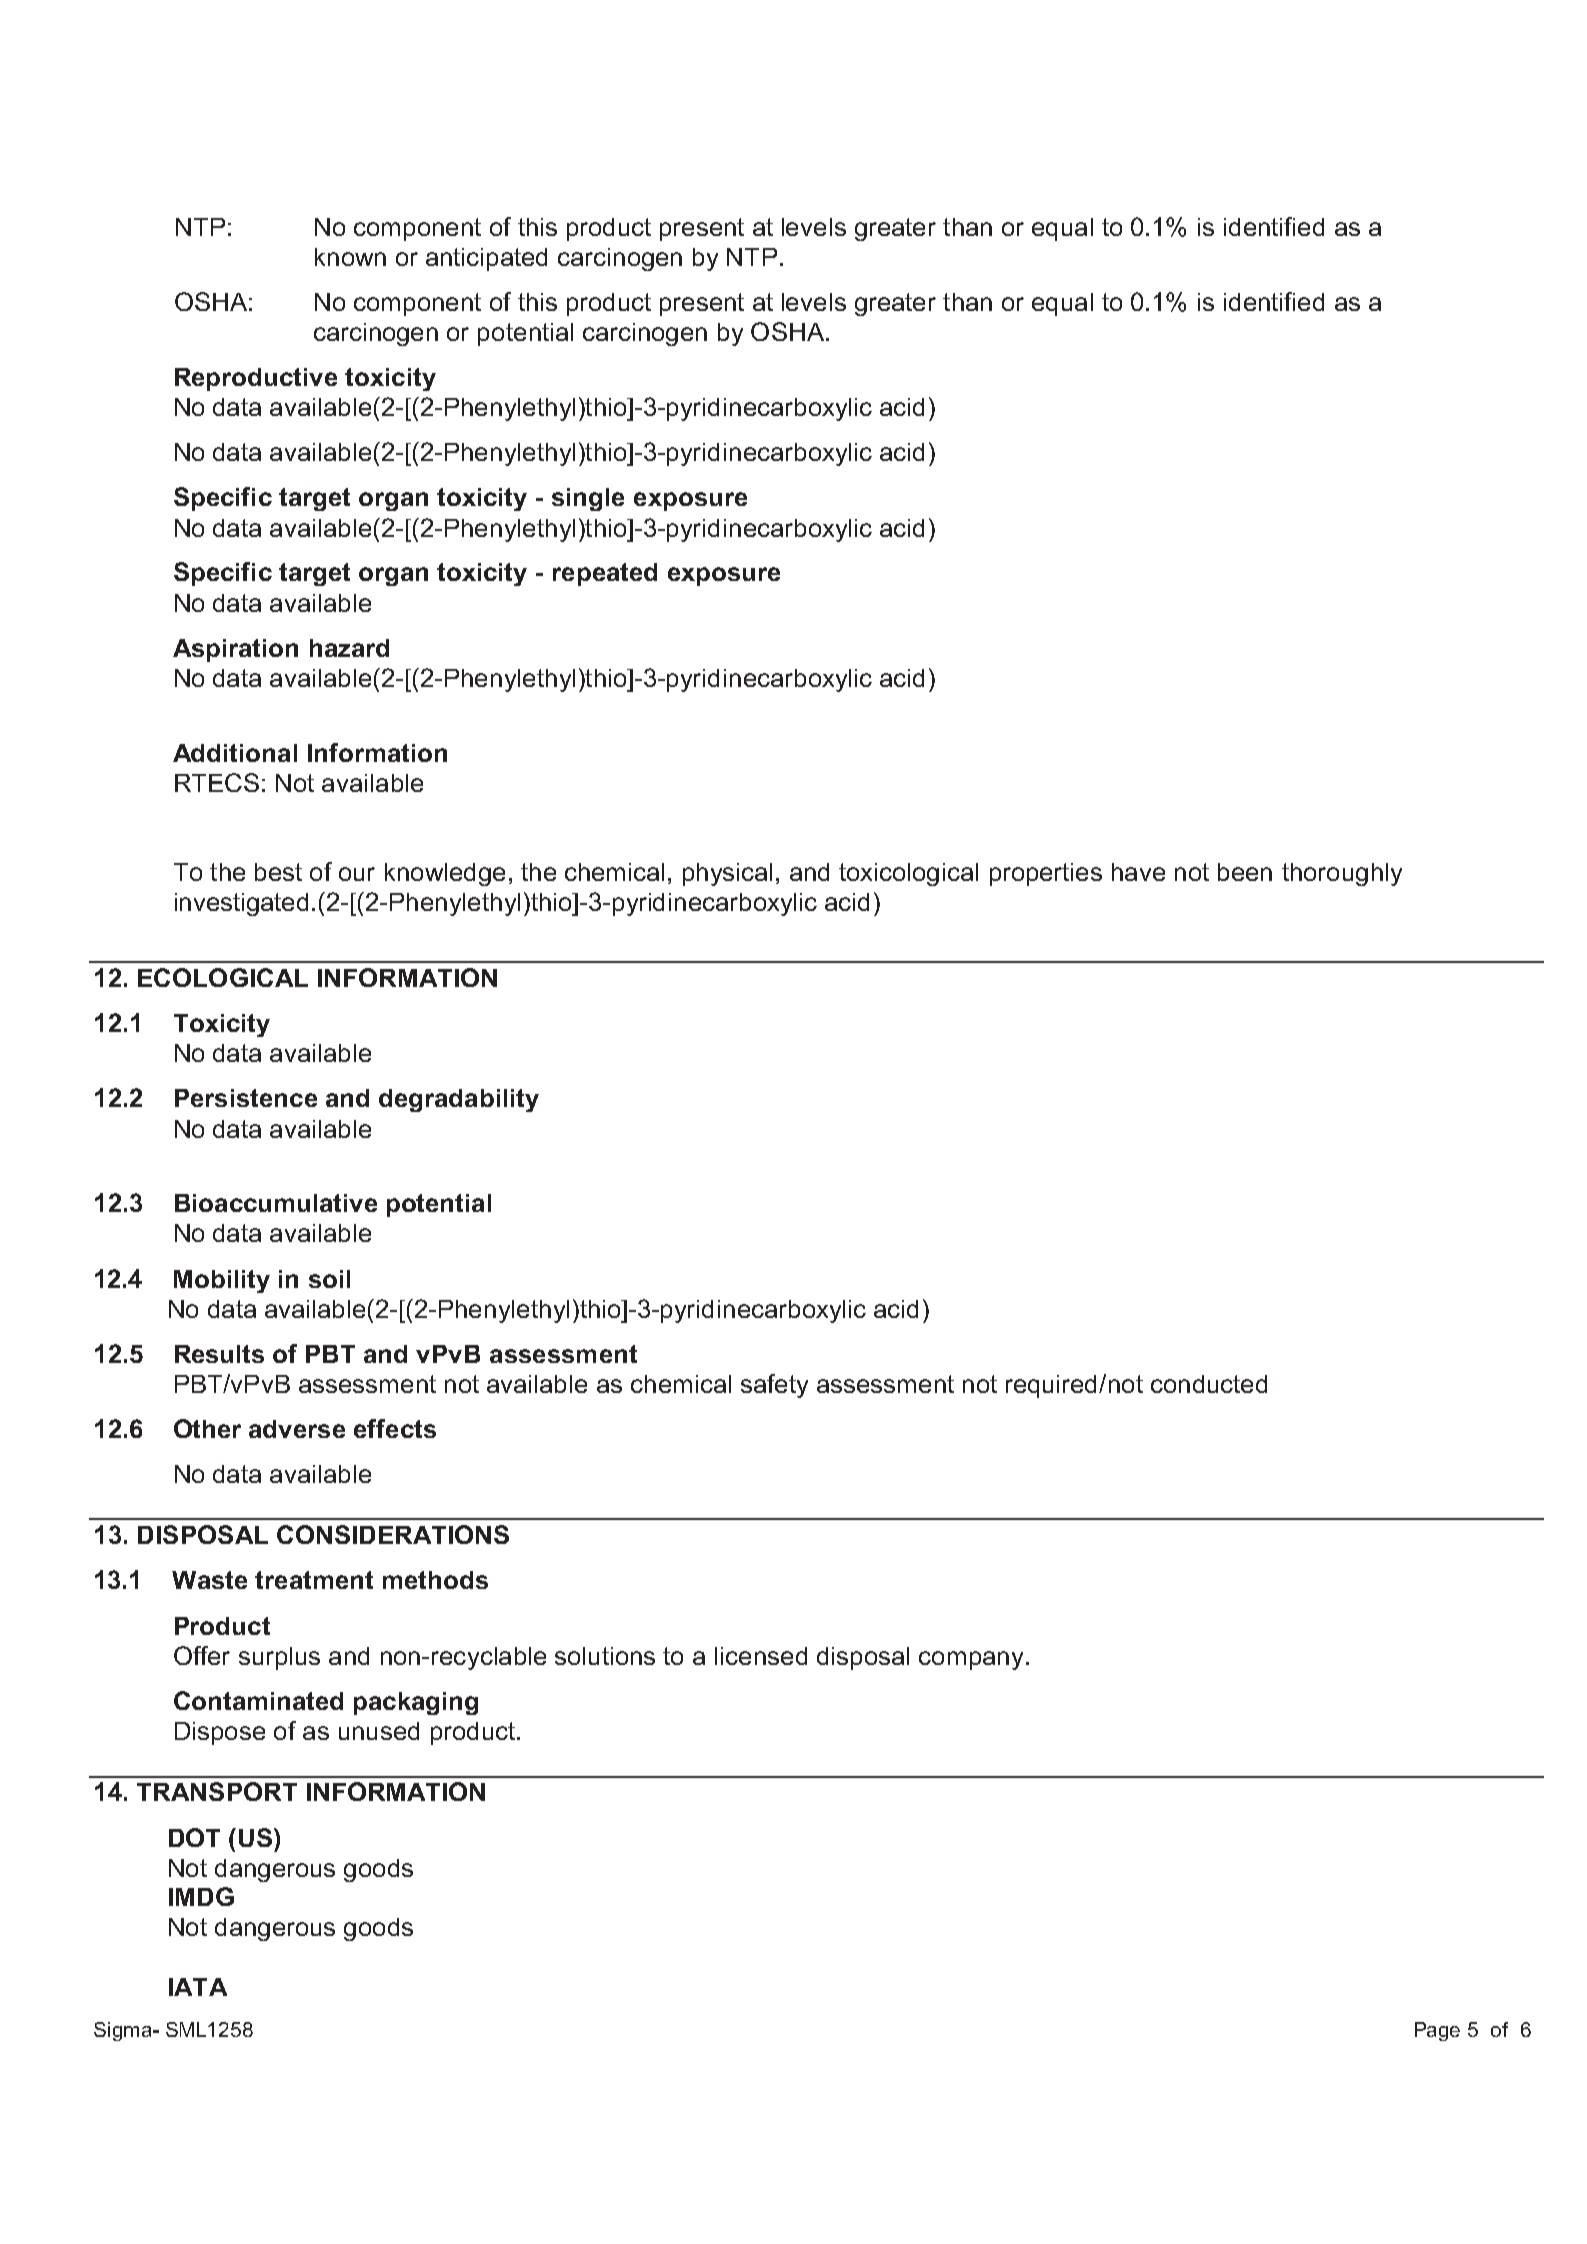  What do you see at coordinates (588, 499) in the document?
I see `single` at bounding box center [588, 499].
